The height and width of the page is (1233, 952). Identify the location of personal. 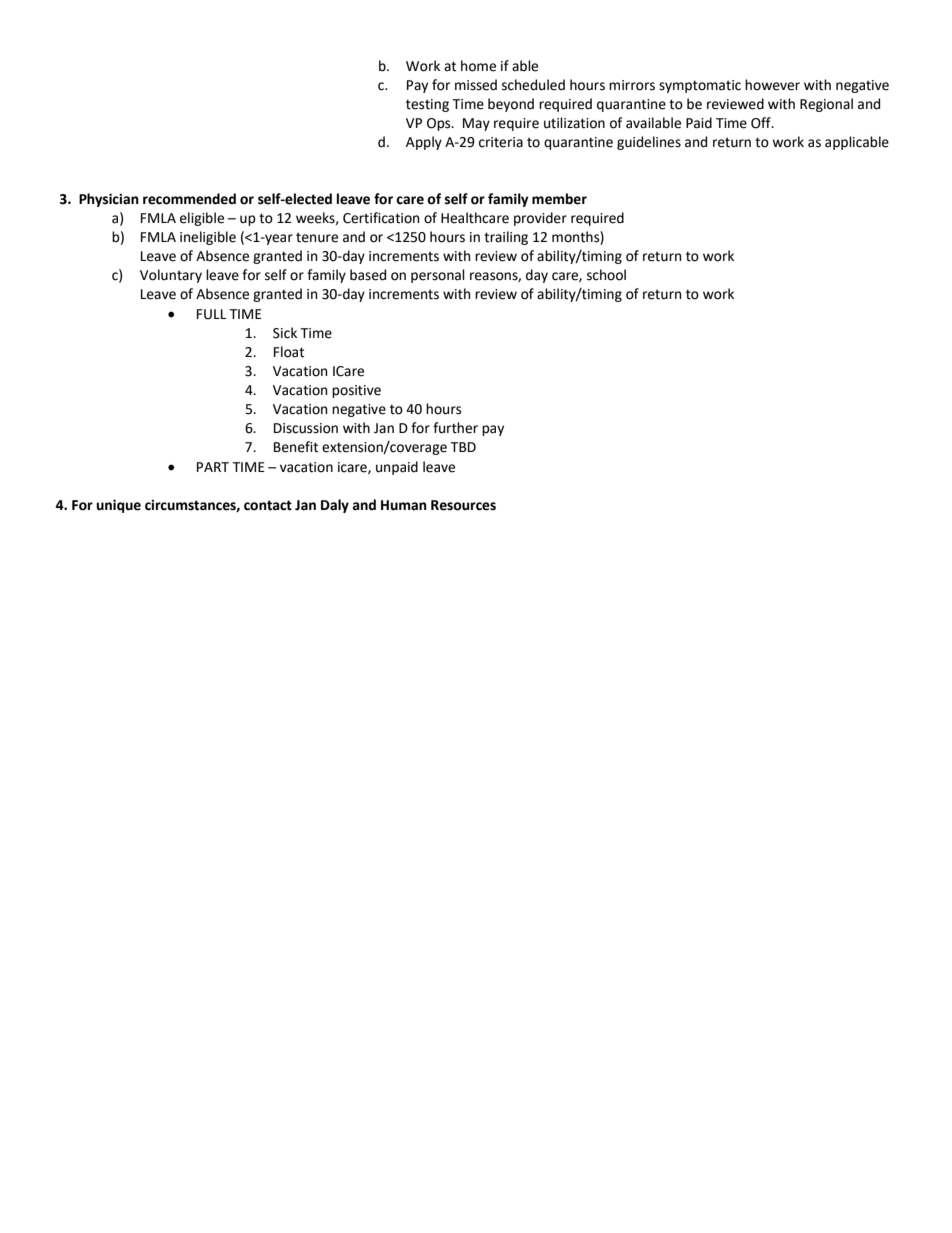
(438, 276).
